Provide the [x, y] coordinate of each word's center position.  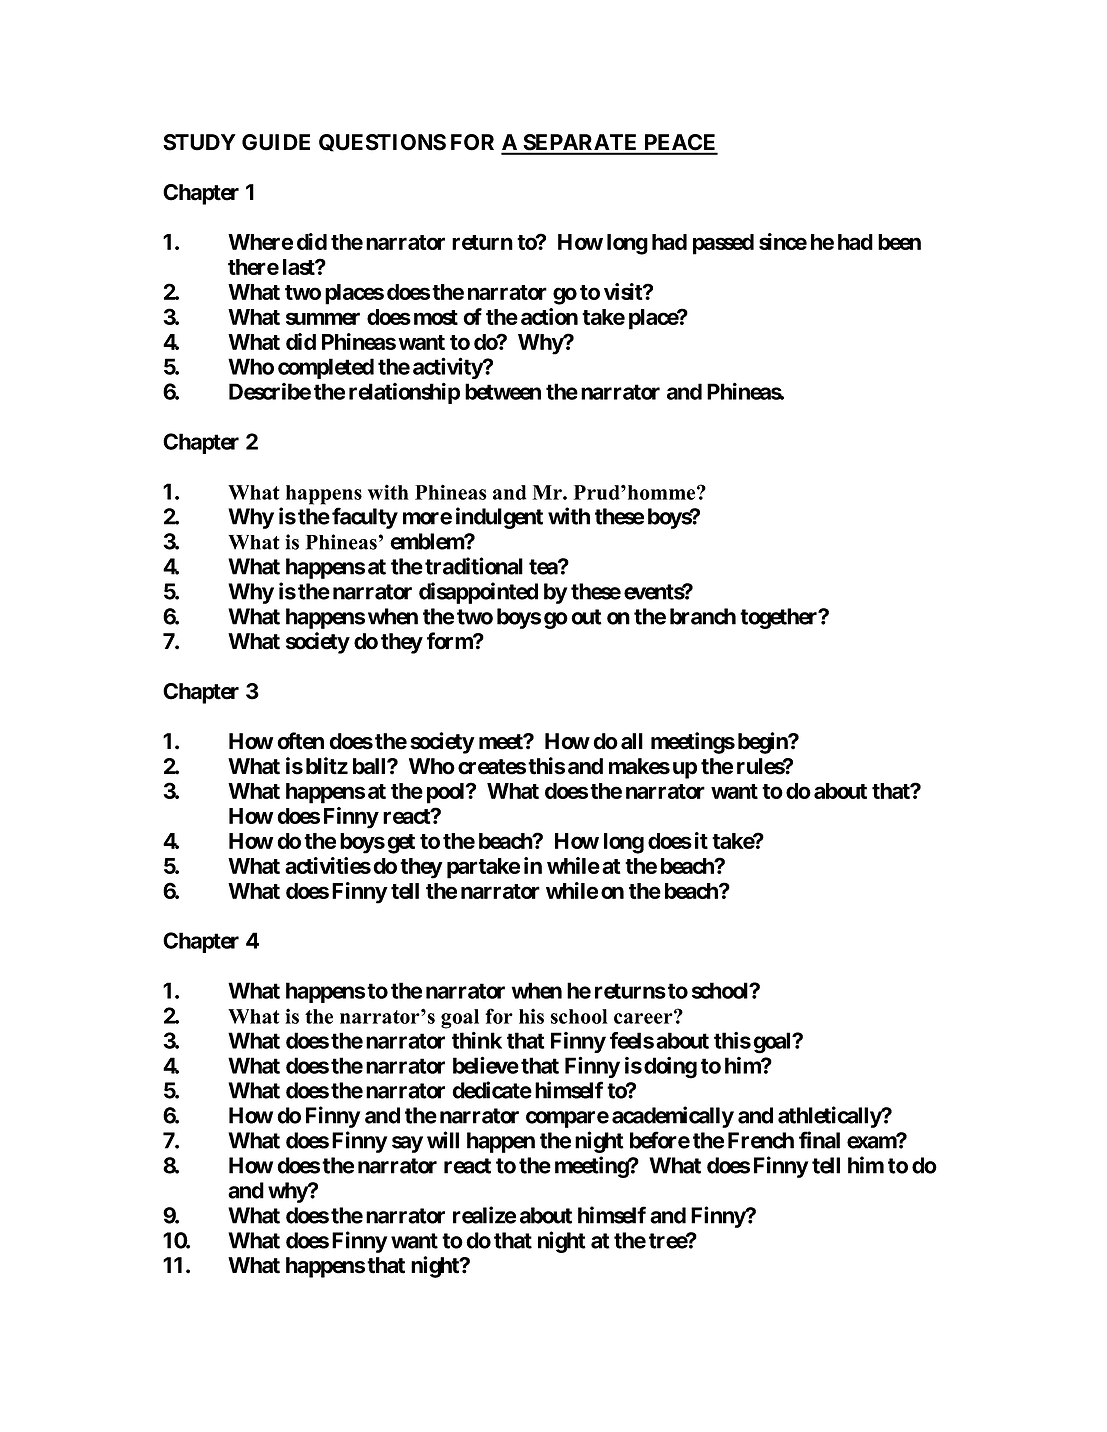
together [780, 618]
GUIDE [276, 142]
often [300, 741]
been [899, 242]
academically [673, 1117]
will [443, 1140]
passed [723, 244]
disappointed [478, 593]
